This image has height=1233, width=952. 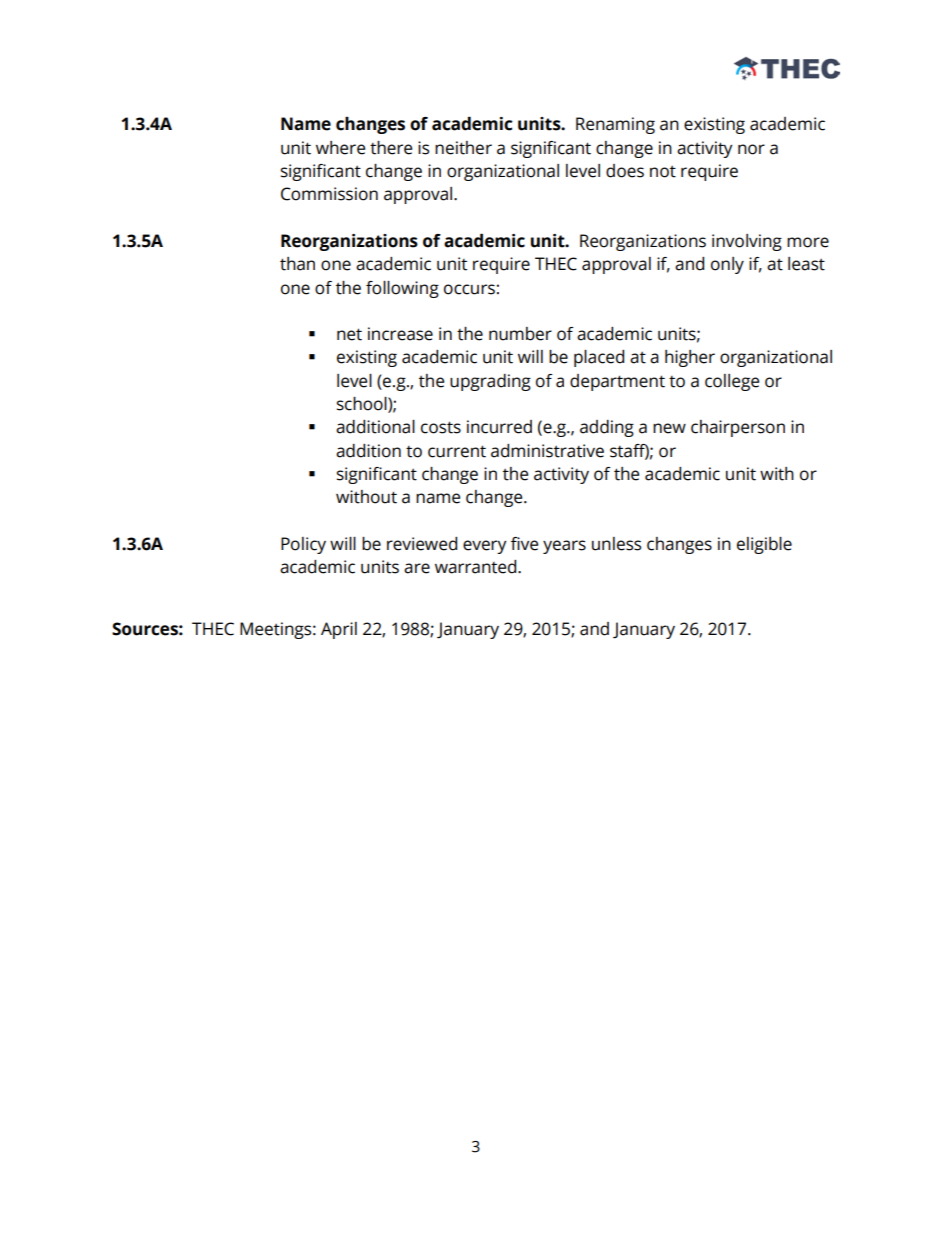 What do you see at coordinates (599, 358) in the image?
I see `placed` at bounding box center [599, 358].
